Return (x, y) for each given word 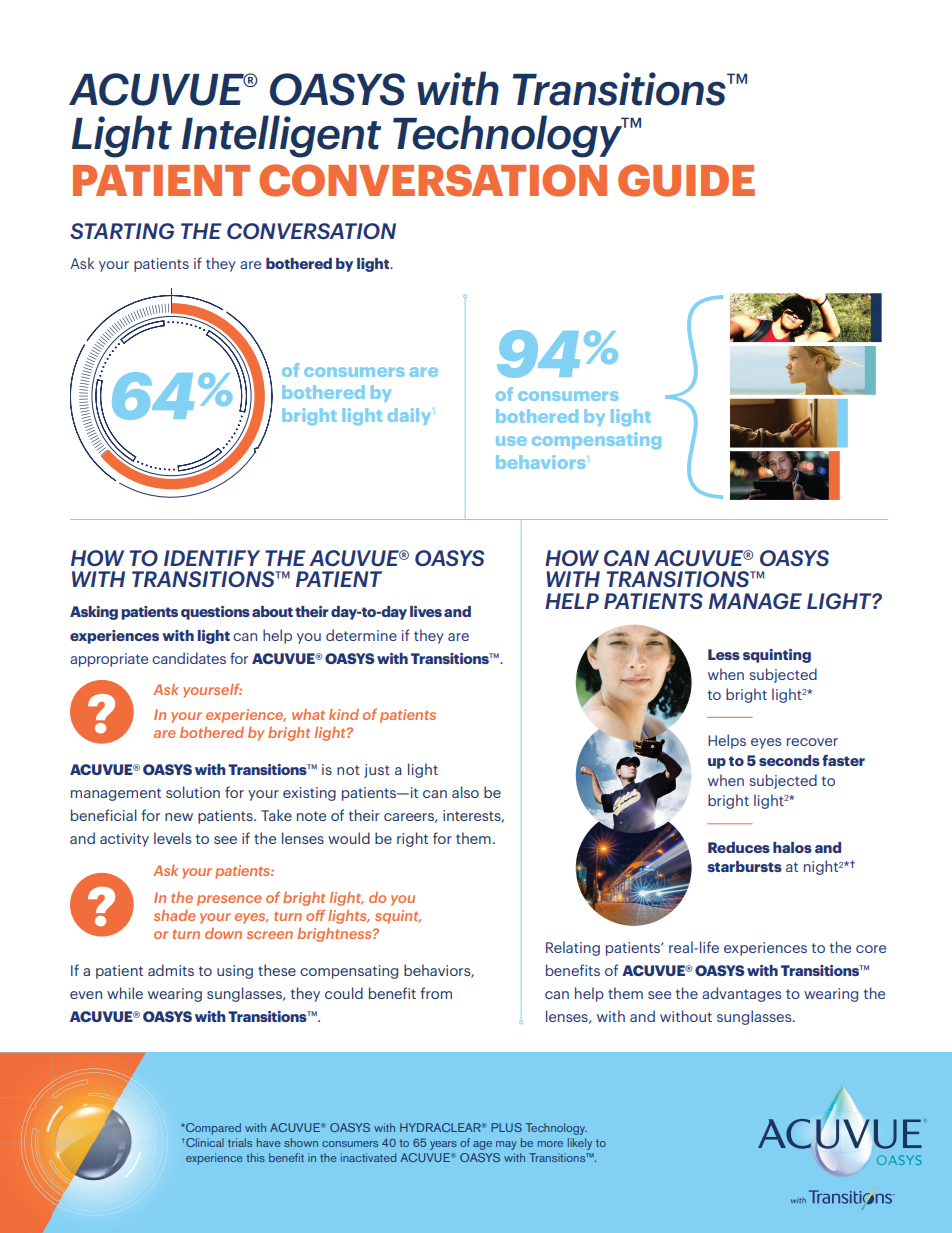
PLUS (506, 1127)
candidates (189, 658)
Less (724, 654)
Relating (573, 948)
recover (812, 742)
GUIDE (686, 180)
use (511, 441)
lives (426, 611)
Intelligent (281, 136)
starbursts (744, 866)
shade (175, 915)
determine (361, 635)
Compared (212, 1129)
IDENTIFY (212, 558)
